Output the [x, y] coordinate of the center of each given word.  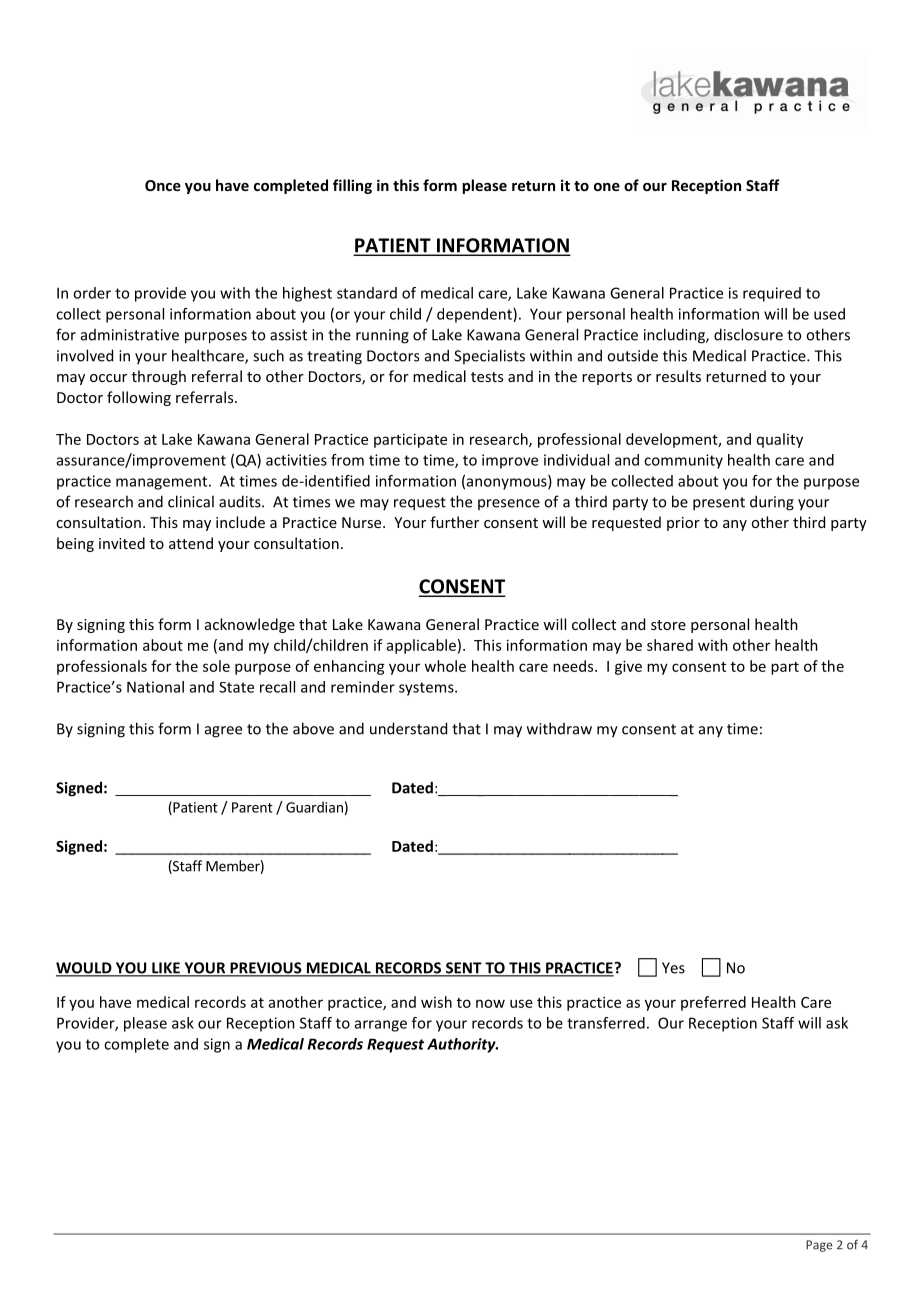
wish [436, 1002]
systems [427, 689]
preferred [713, 1003]
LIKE [166, 969]
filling [352, 186]
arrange [381, 1026]
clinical [191, 501]
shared [670, 645]
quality [780, 440]
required [772, 294]
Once [163, 185]
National [155, 687]
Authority [462, 1045]
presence [509, 504]
